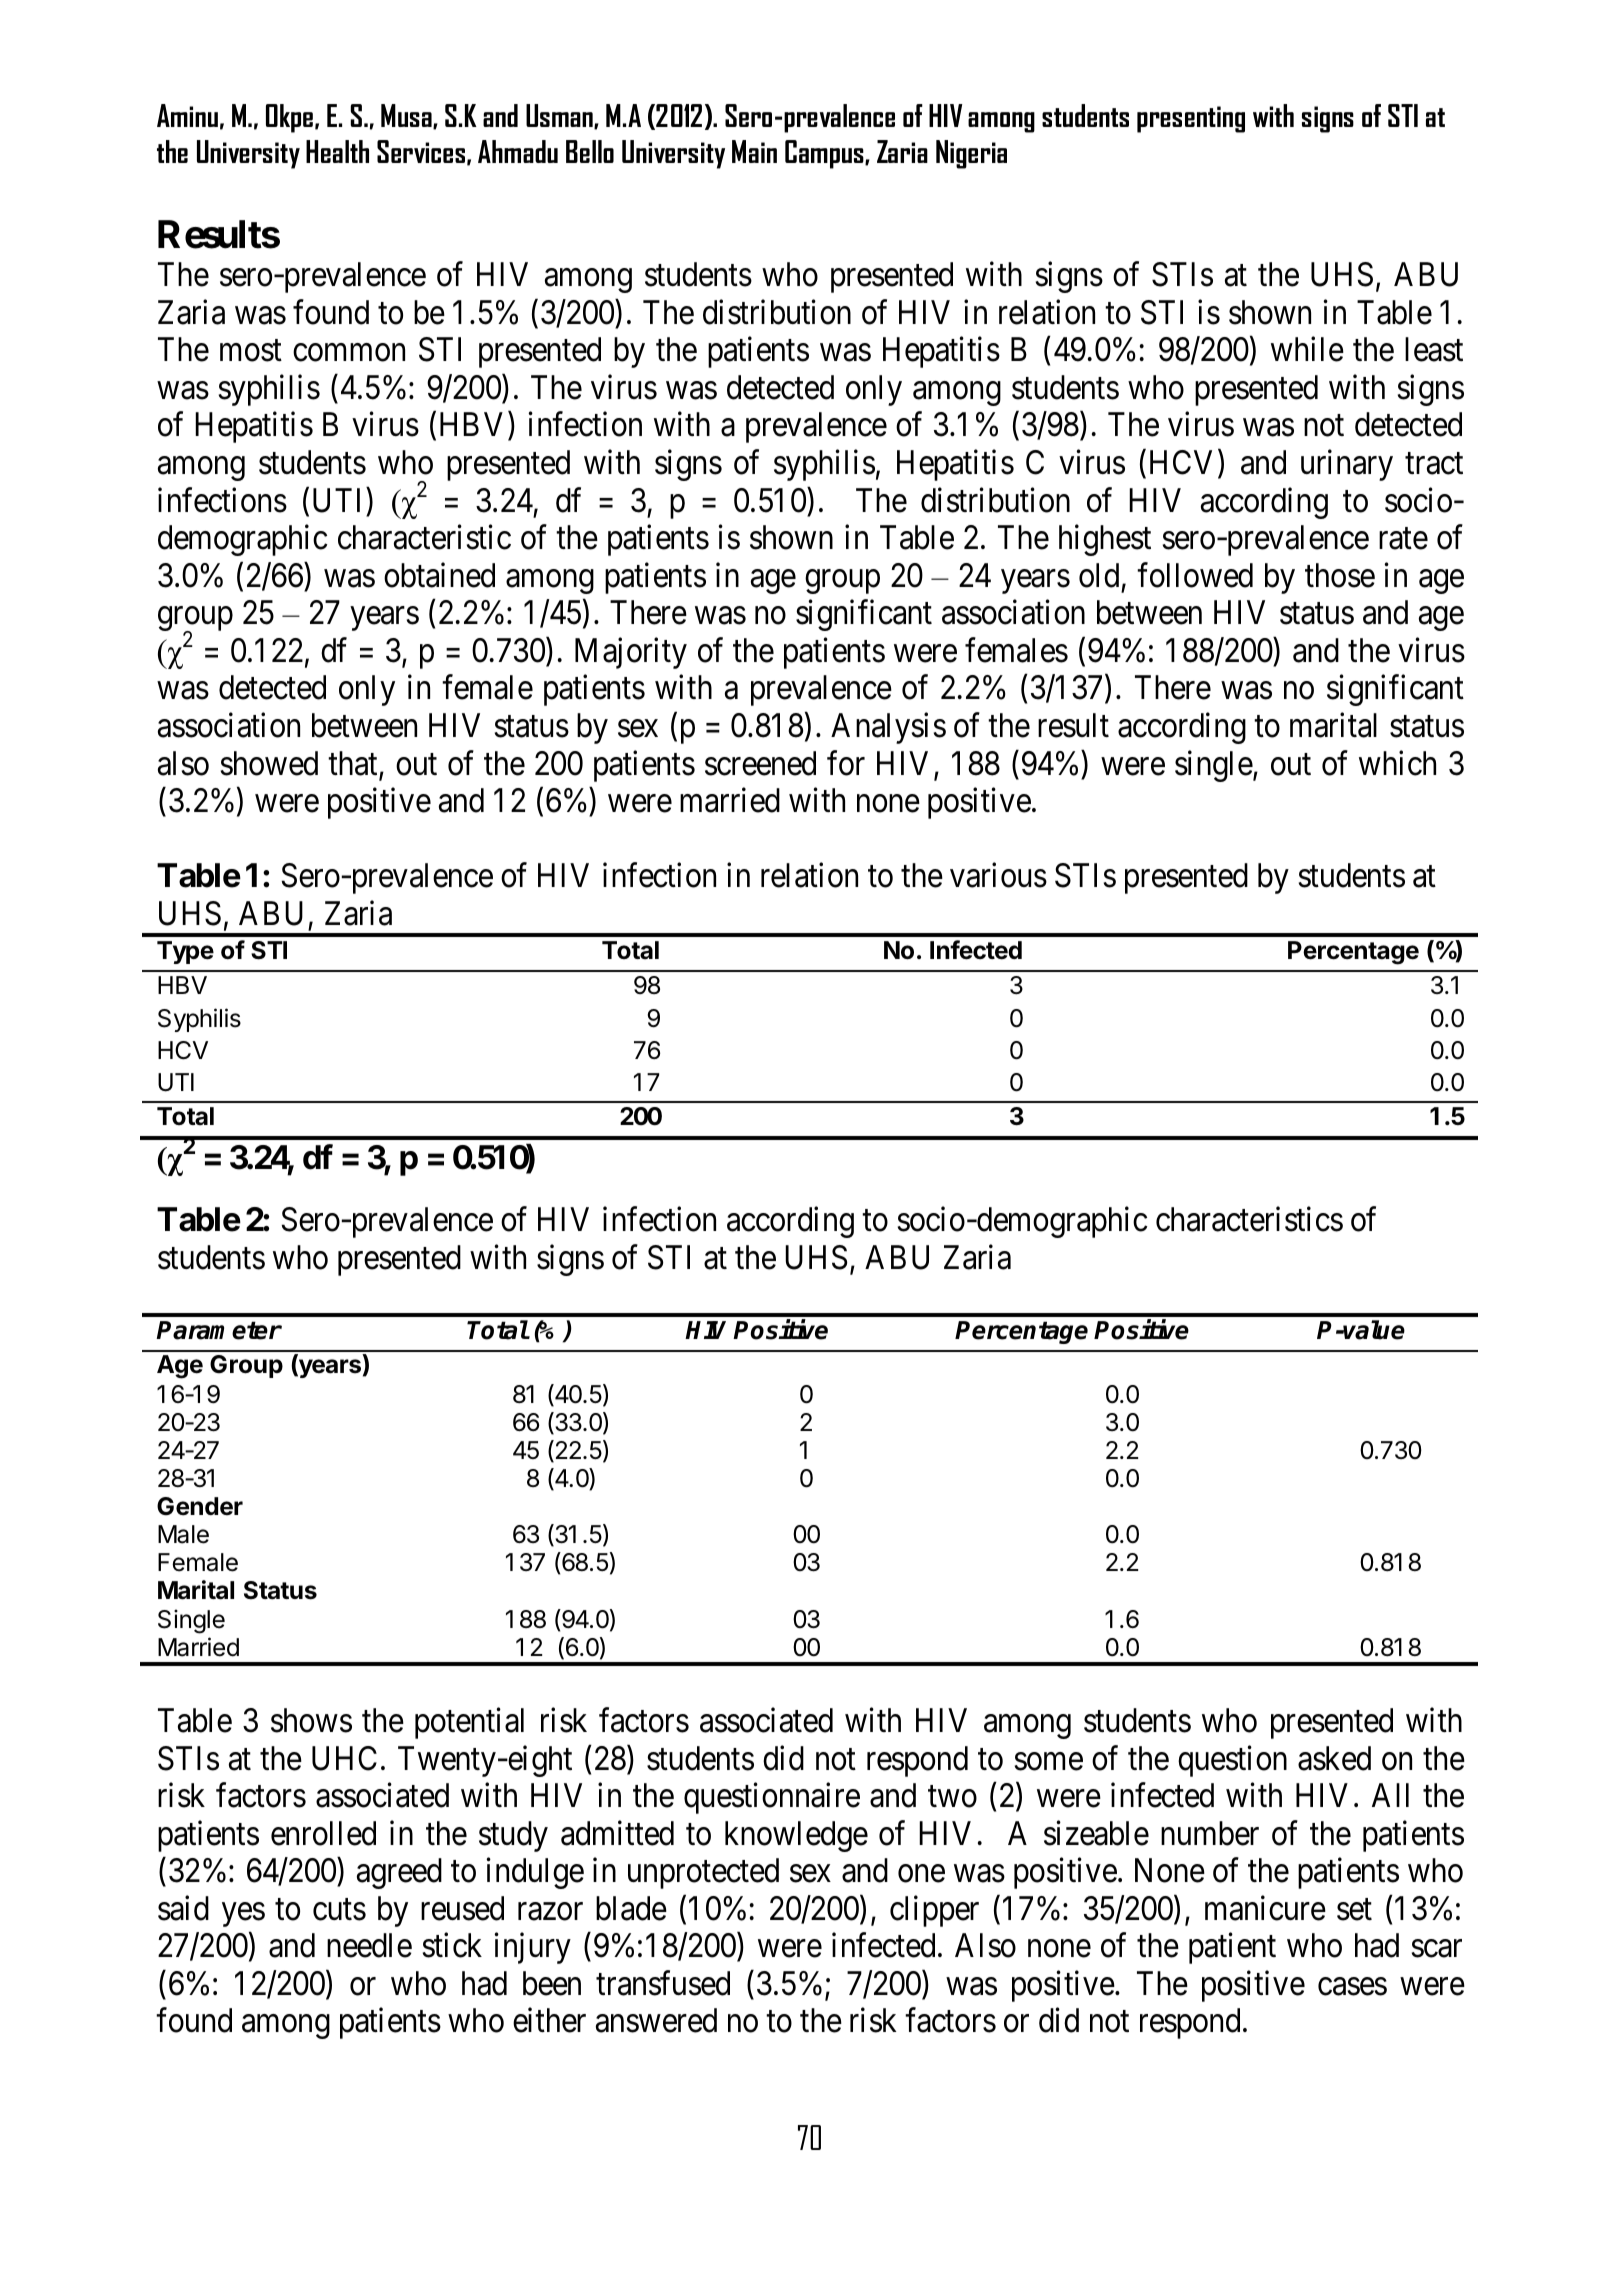 Image resolution: width=1620 pixels, height=2291 pixels. What do you see at coordinates (452, 1945) in the screenshot?
I see `stick` at bounding box center [452, 1945].
